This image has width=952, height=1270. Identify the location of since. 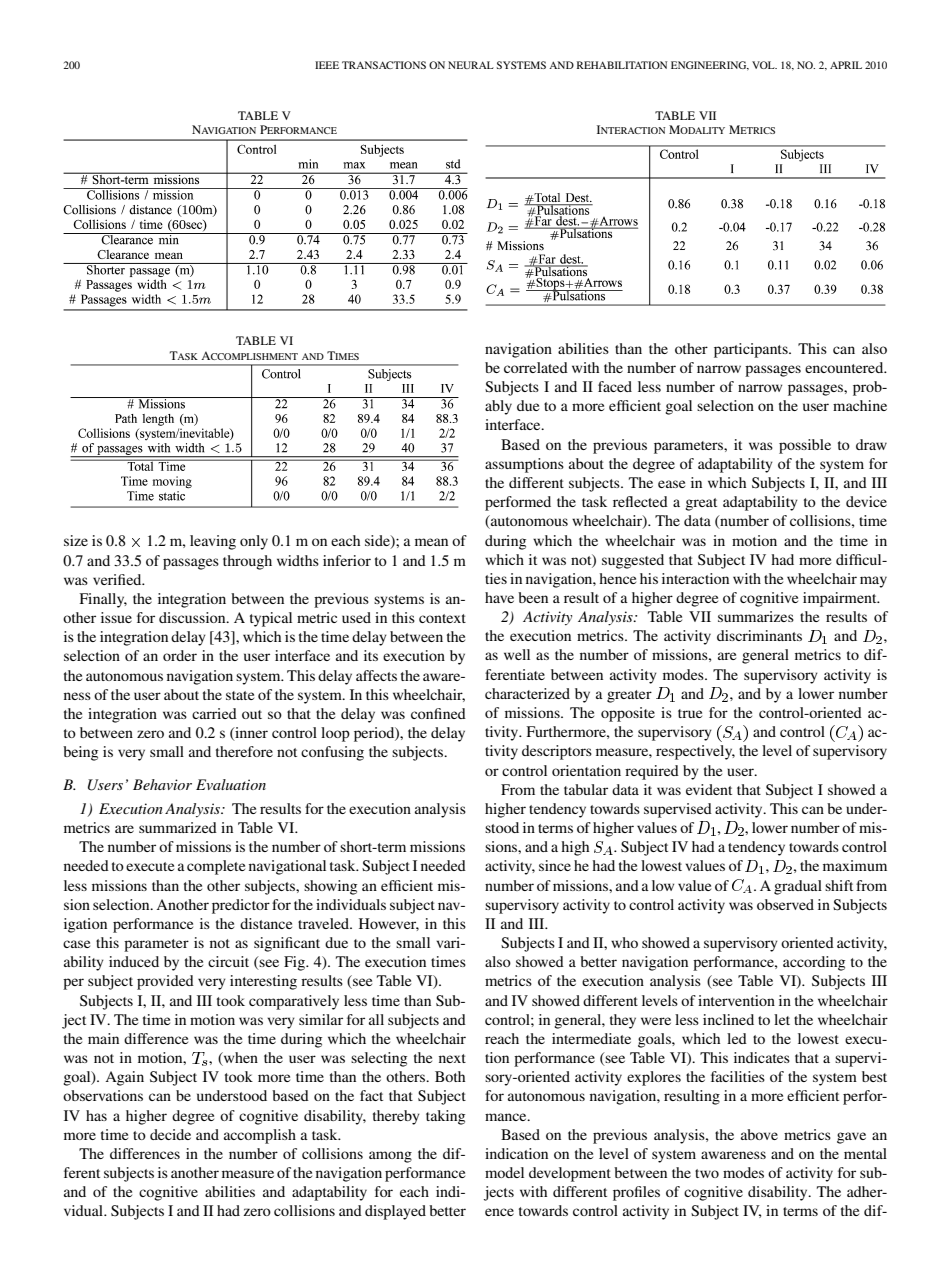
(555, 865).
